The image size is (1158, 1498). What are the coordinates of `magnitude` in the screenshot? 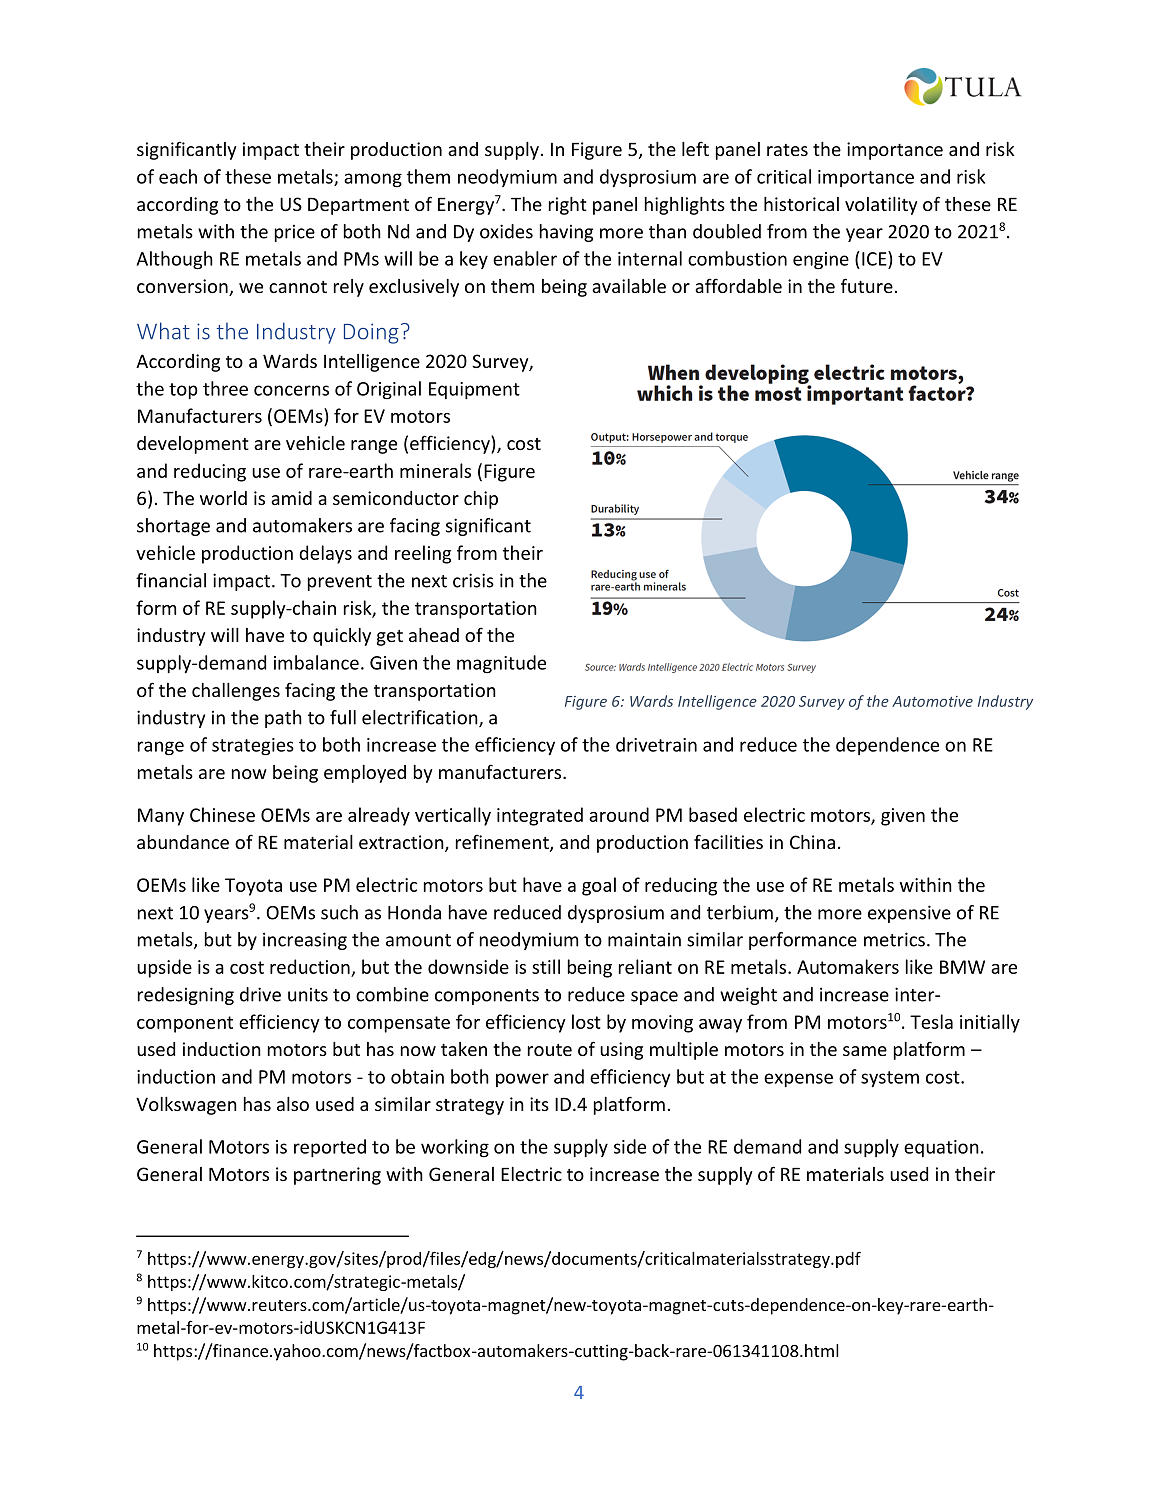 It's located at (501, 664).
